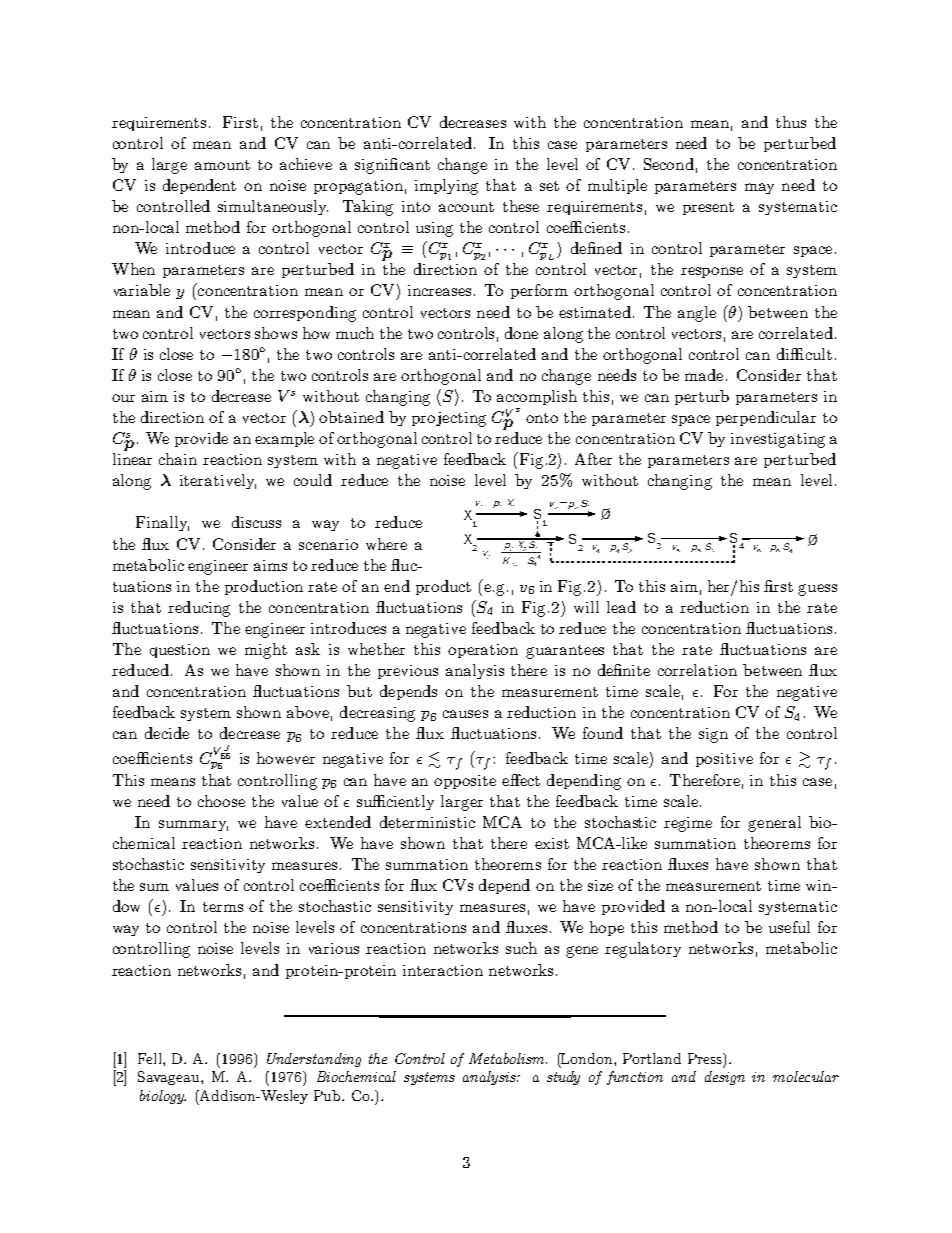 This screenshot has height=1233, width=952. I want to click on may, so click(759, 188).
